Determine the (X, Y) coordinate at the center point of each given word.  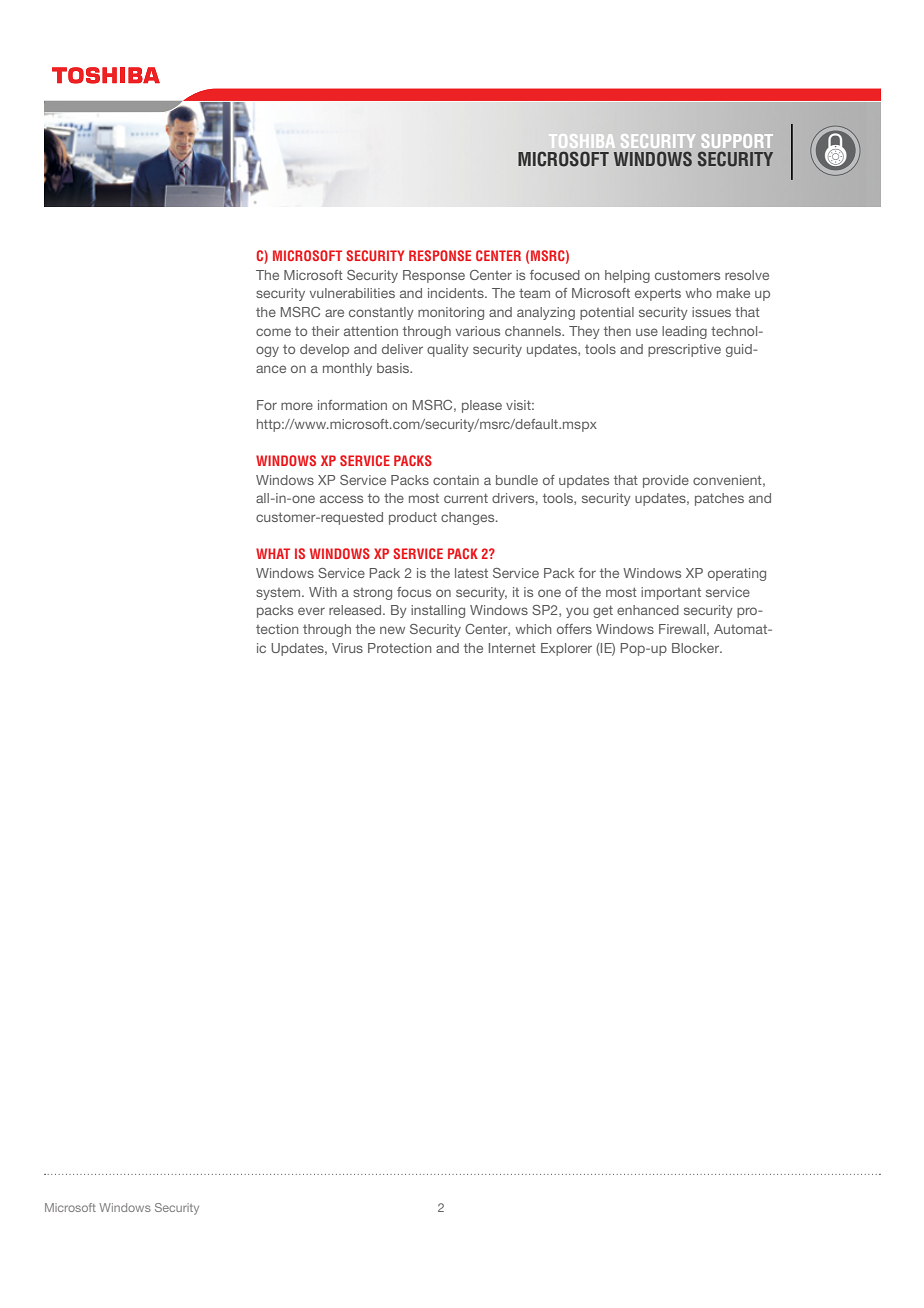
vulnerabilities (352, 293)
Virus (347, 648)
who (699, 293)
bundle (517, 480)
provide (666, 481)
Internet (512, 648)
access (341, 499)
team (534, 293)
